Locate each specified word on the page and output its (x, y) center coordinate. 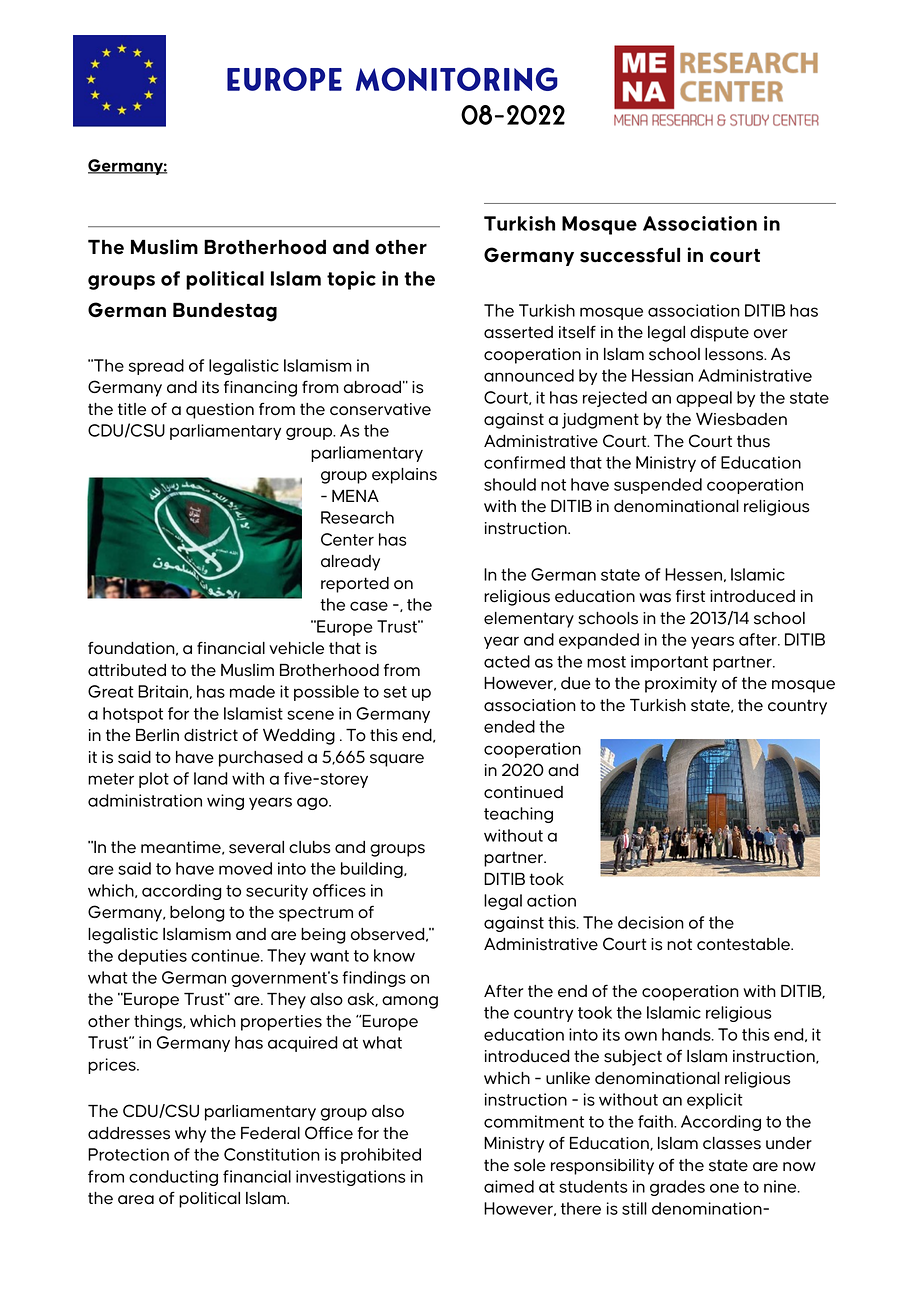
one (724, 1188)
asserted (518, 332)
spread (156, 367)
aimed (509, 1186)
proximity (681, 685)
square (397, 760)
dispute (719, 334)
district (211, 735)
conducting (173, 1178)
